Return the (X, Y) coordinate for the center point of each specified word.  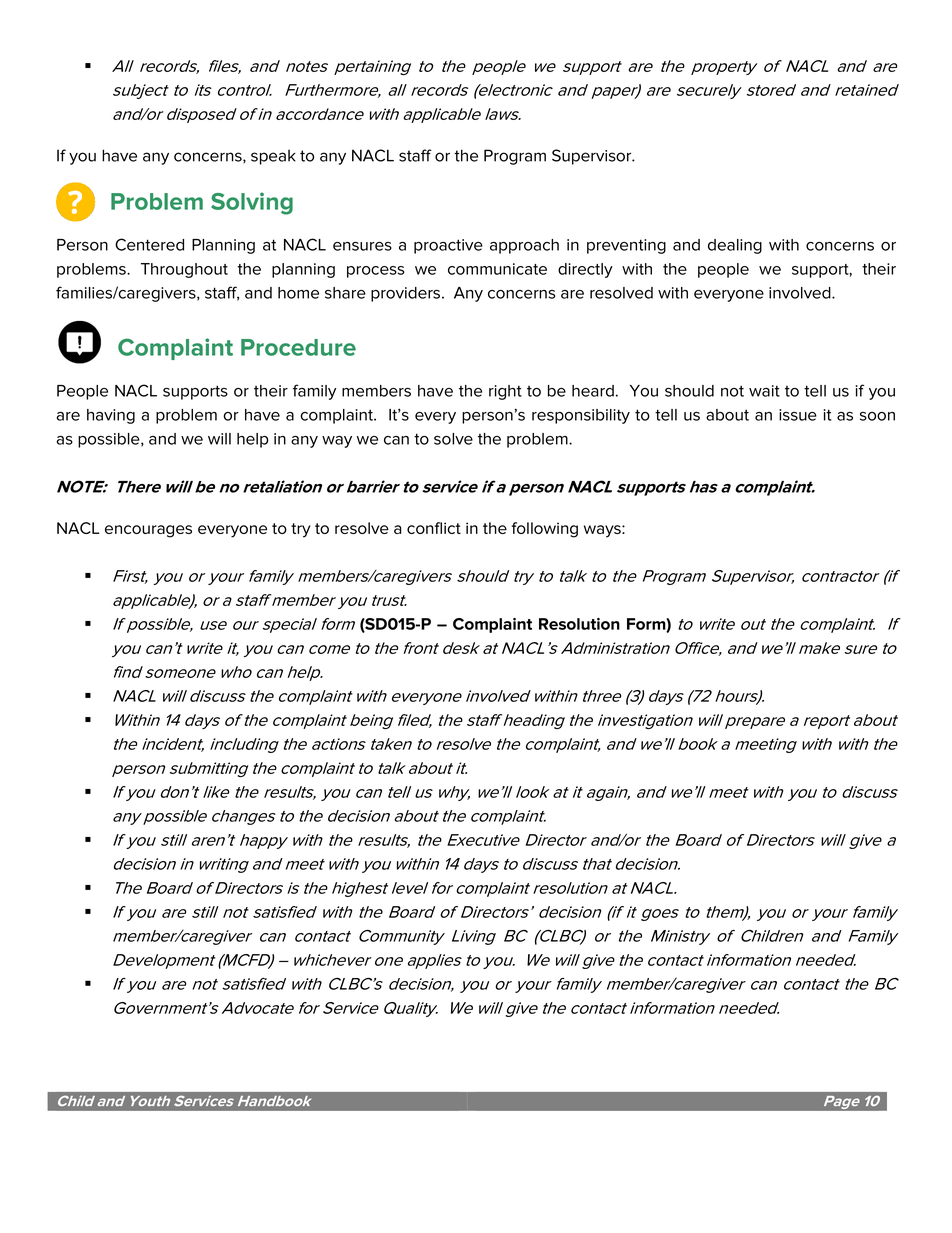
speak (273, 157)
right (505, 392)
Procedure (298, 347)
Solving (252, 203)
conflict (434, 528)
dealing (735, 246)
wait (764, 391)
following (545, 530)
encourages (148, 531)
